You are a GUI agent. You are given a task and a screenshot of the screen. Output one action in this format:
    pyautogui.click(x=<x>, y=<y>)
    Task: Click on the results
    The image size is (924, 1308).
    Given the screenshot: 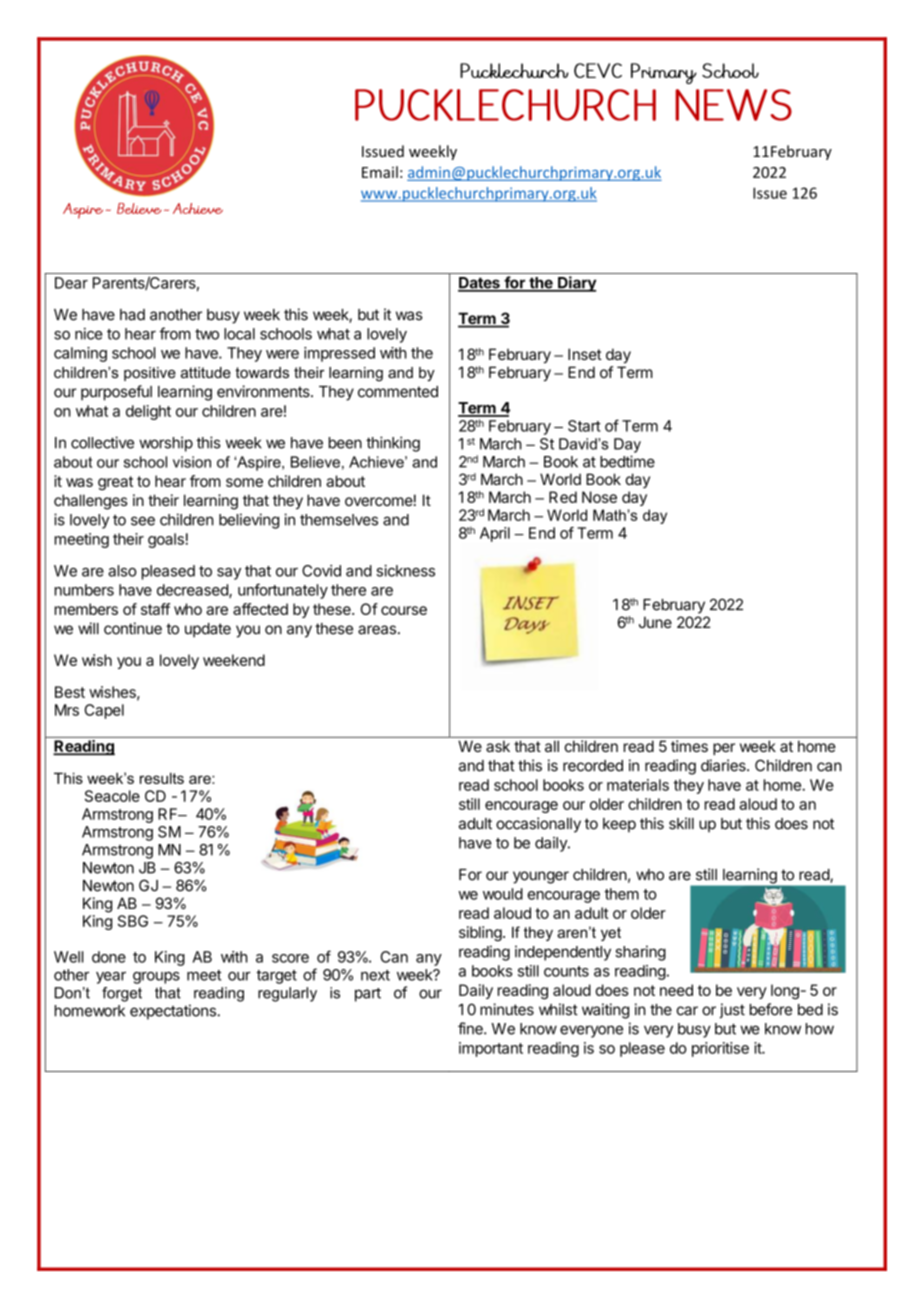 What is the action you would take?
    pyautogui.click(x=162, y=778)
